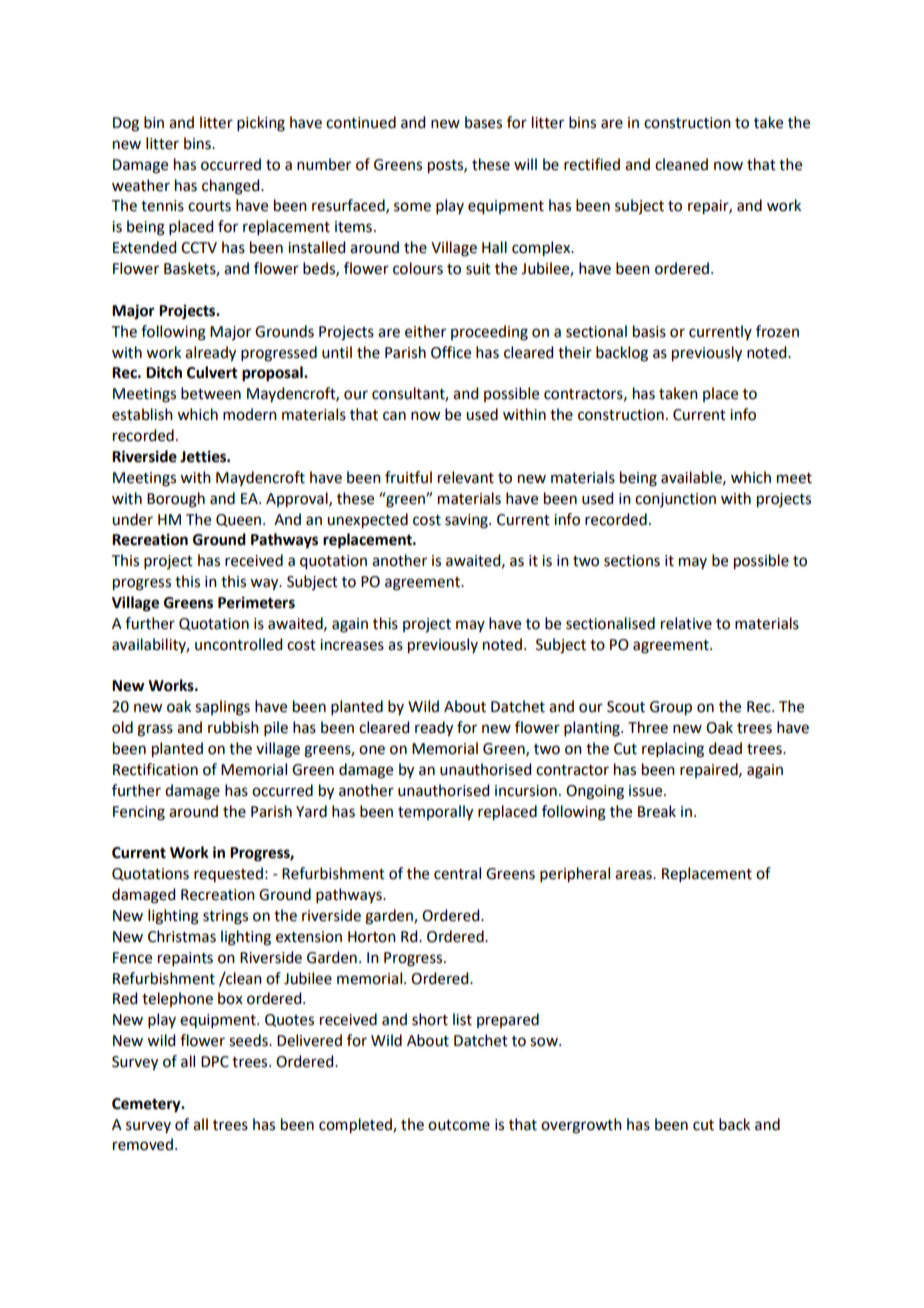 Image resolution: width=924 pixels, height=1308 pixels. I want to click on temporally, so click(435, 813).
